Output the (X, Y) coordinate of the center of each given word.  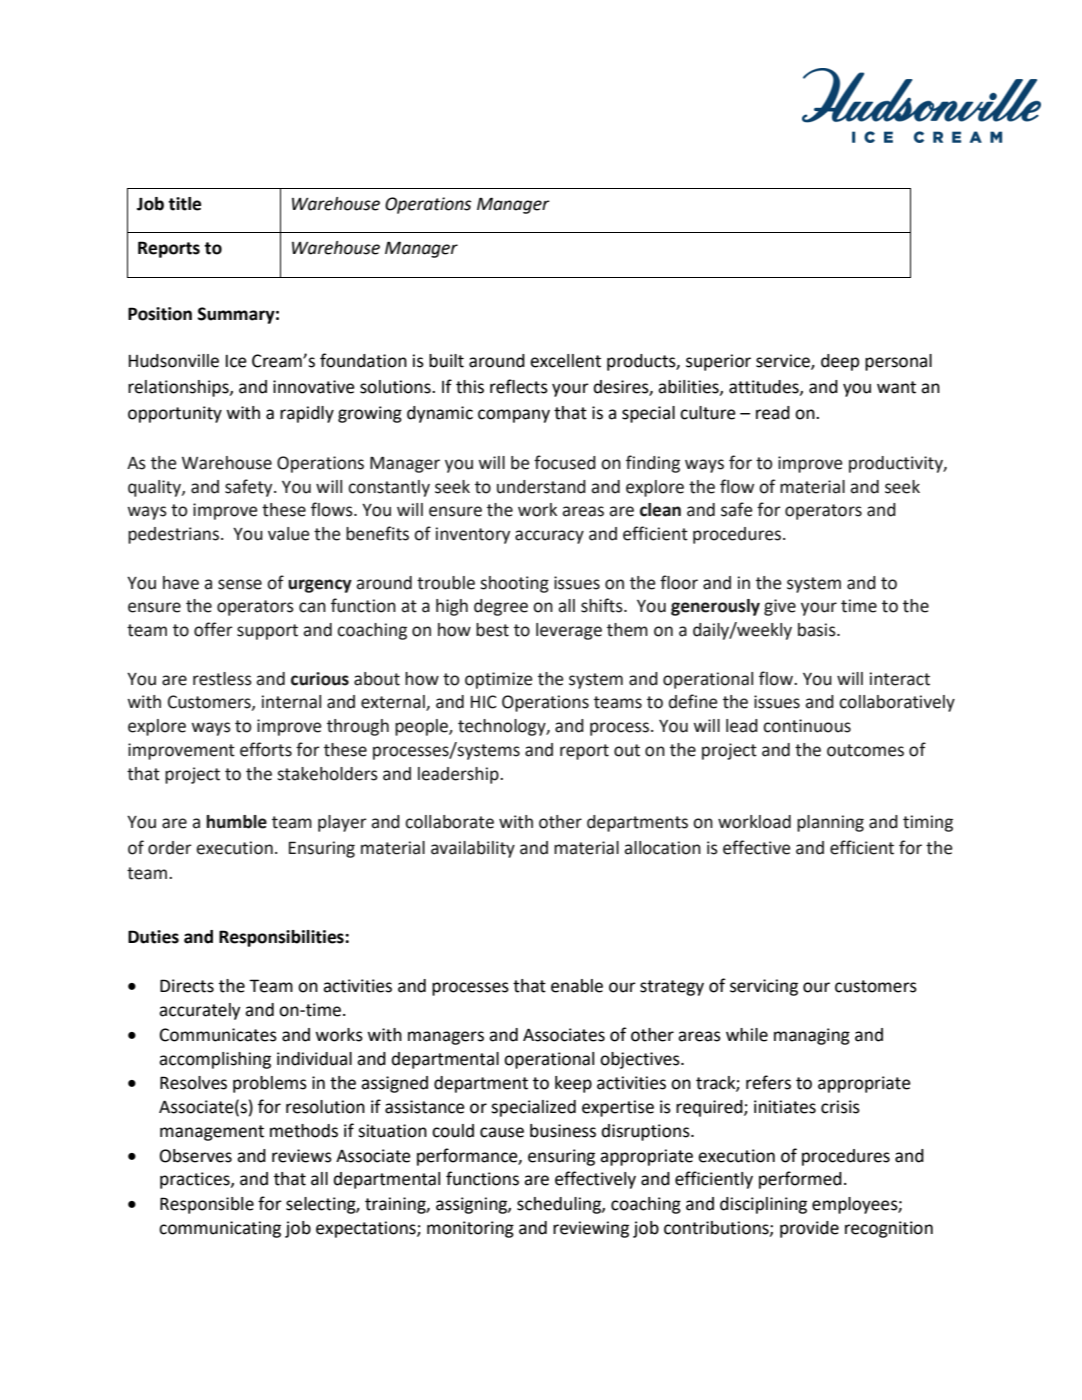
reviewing (591, 1229)
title (184, 204)
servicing (764, 987)
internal (291, 702)
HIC (484, 702)
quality (155, 488)
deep (840, 362)
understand (541, 487)
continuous (807, 726)
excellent (565, 361)
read (773, 413)
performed (800, 1180)
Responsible (207, 1205)
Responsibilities (282, 938)
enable (577, 986)
